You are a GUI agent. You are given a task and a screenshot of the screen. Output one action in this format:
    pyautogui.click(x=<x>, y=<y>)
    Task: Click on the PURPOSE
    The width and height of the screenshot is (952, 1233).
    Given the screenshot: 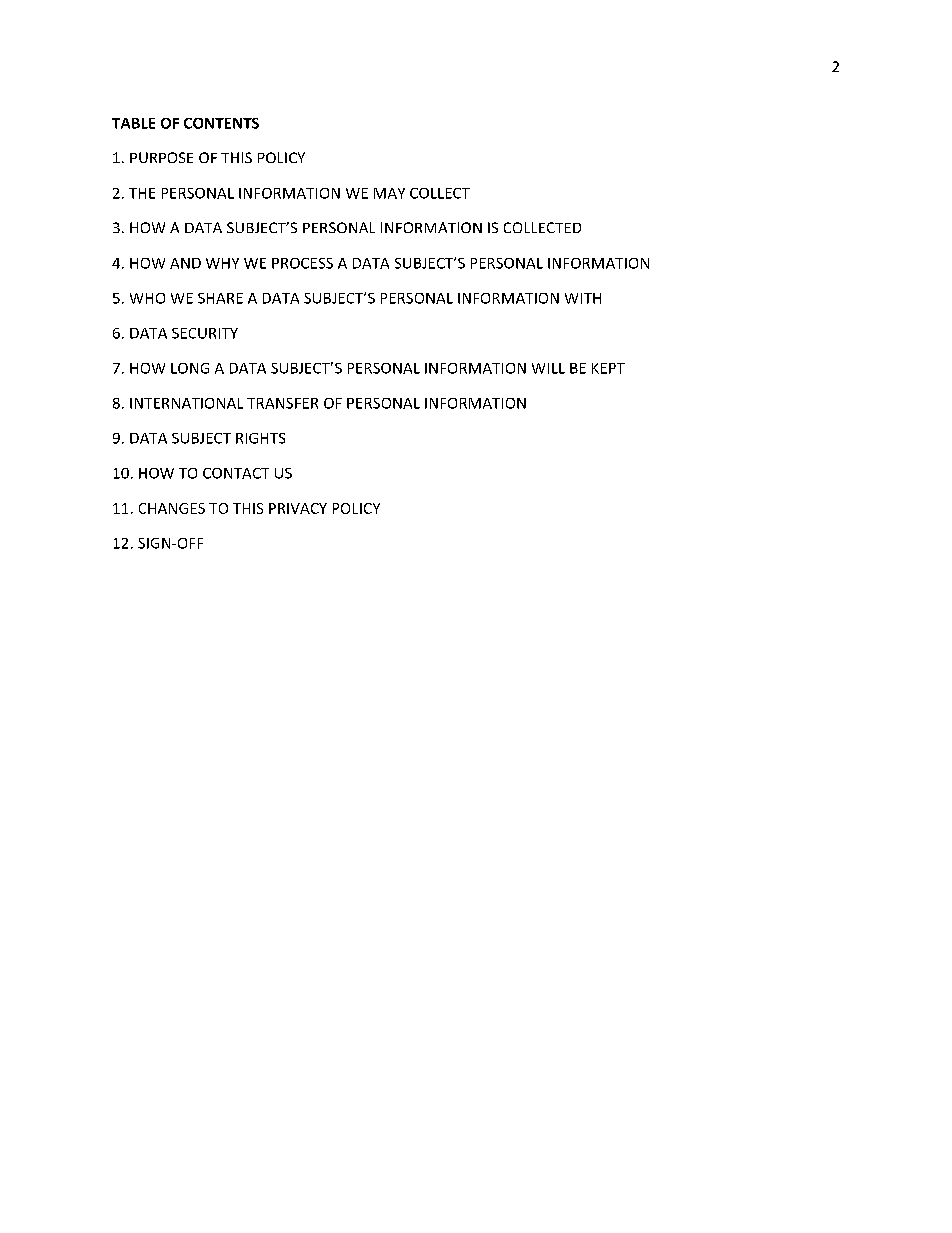 What is the action you would take?
    pyautogui.click(x=161, y=157)
